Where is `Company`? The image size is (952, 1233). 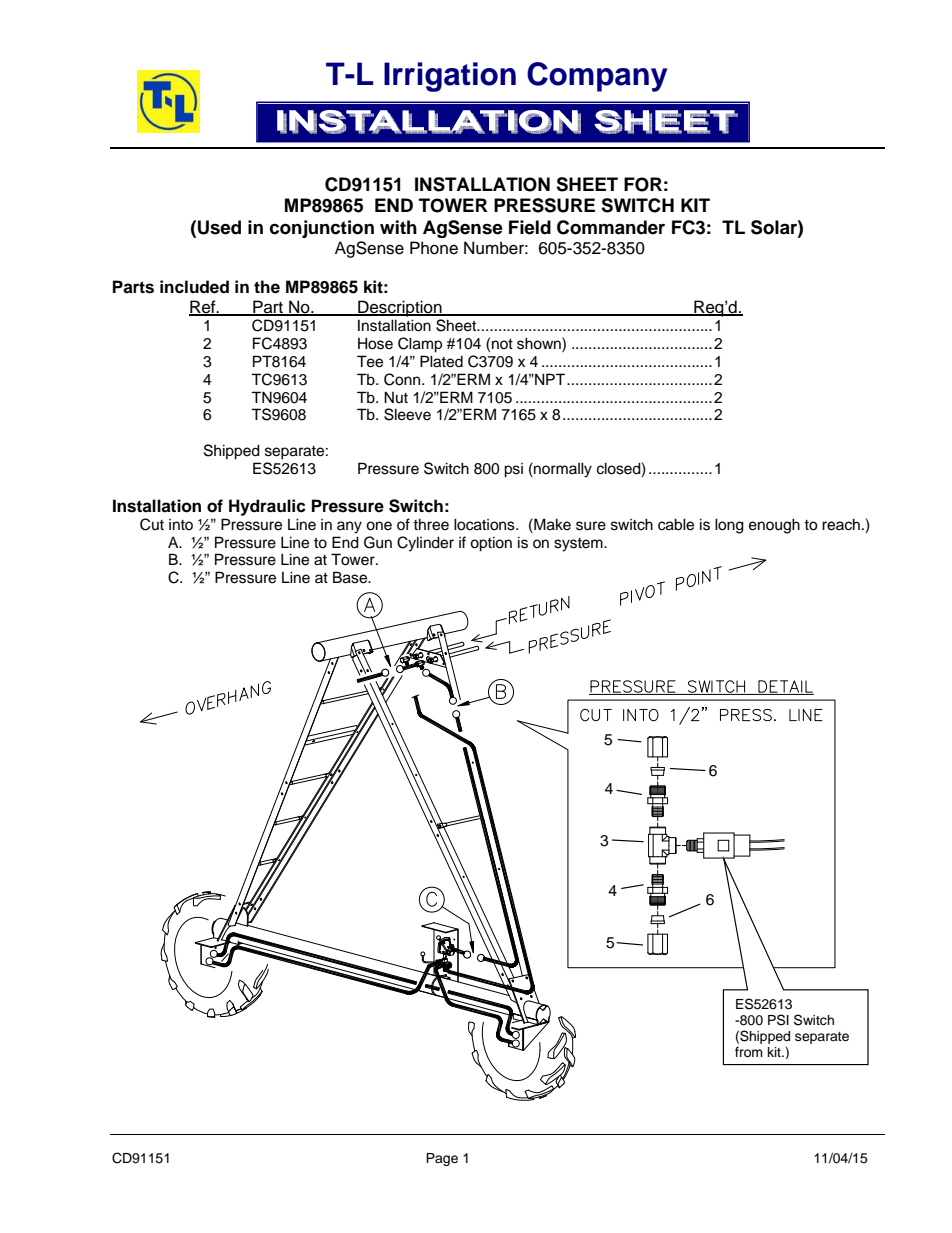
Company is located at coordinates (597, 77).
